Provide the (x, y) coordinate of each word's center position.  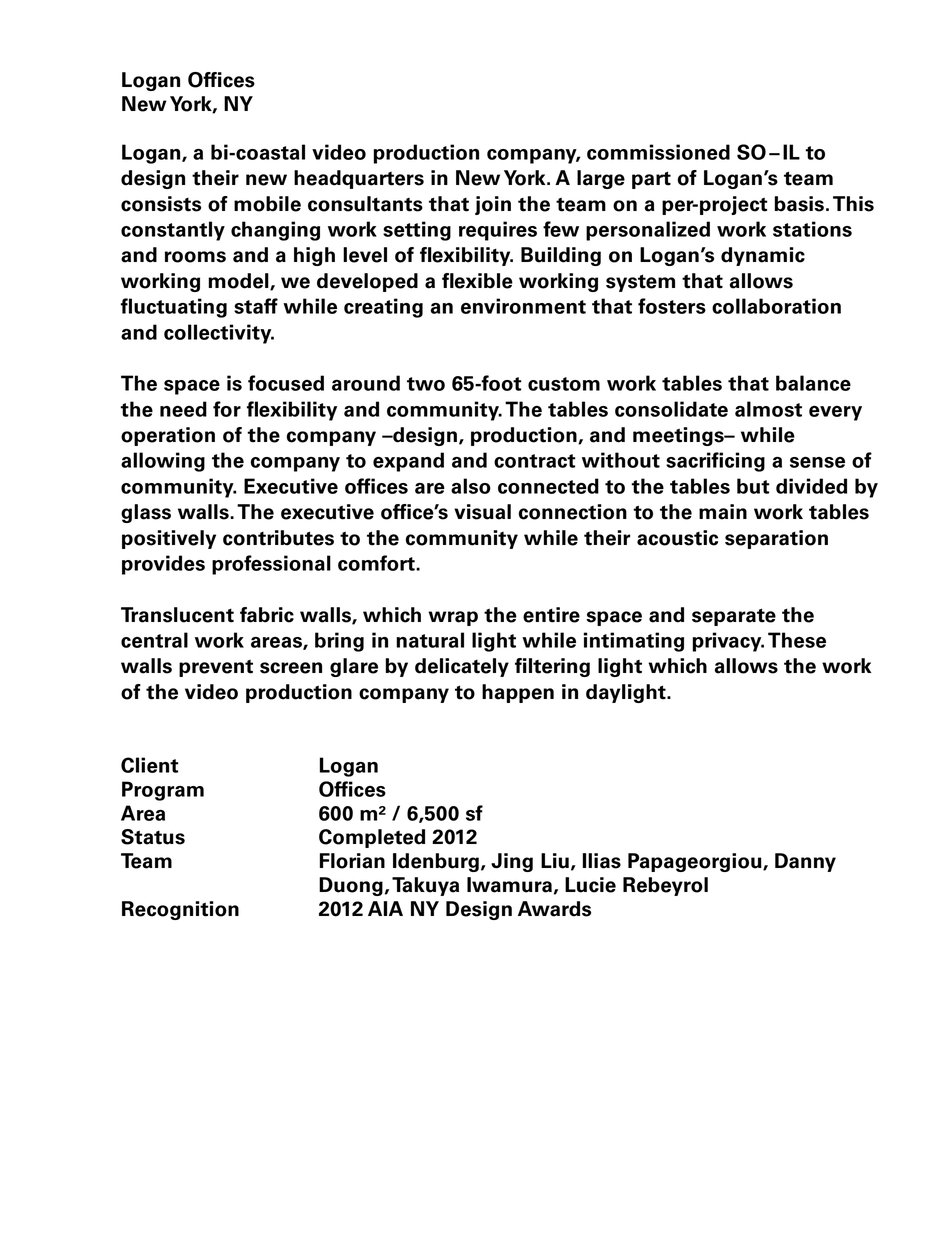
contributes (278, 538)
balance (813, 383)
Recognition (180, 910)
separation (776, 539)
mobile (267, 204)
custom (564, 384)
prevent (216, 668)
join (493, 205)
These (797, 640)
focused (286, 383)
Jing (512, 862)
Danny (805, 862)
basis (799, 204)
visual (482, 512)
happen (518, 693)
